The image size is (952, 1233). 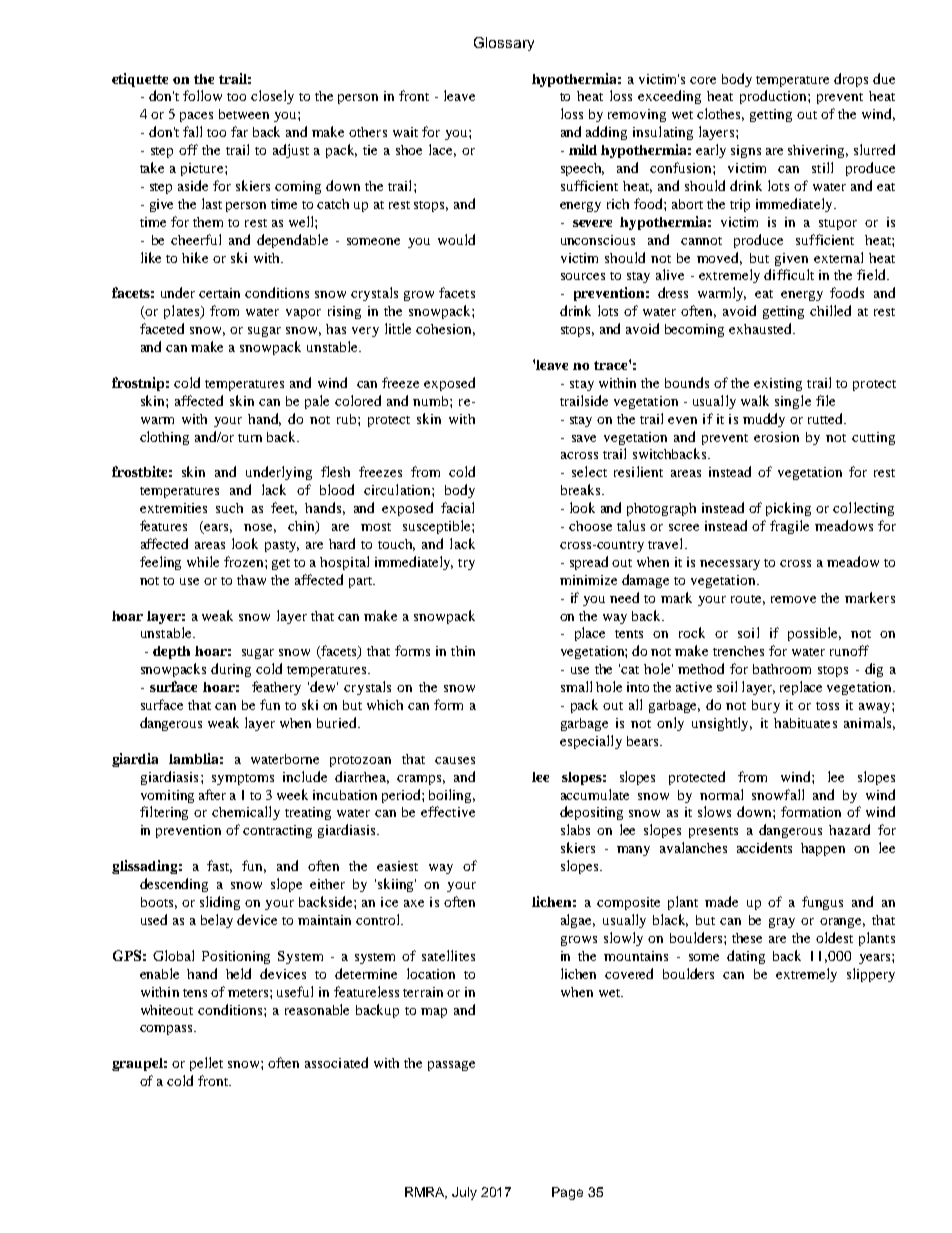 I want to click on Page, so click(x=567, y=1193).
